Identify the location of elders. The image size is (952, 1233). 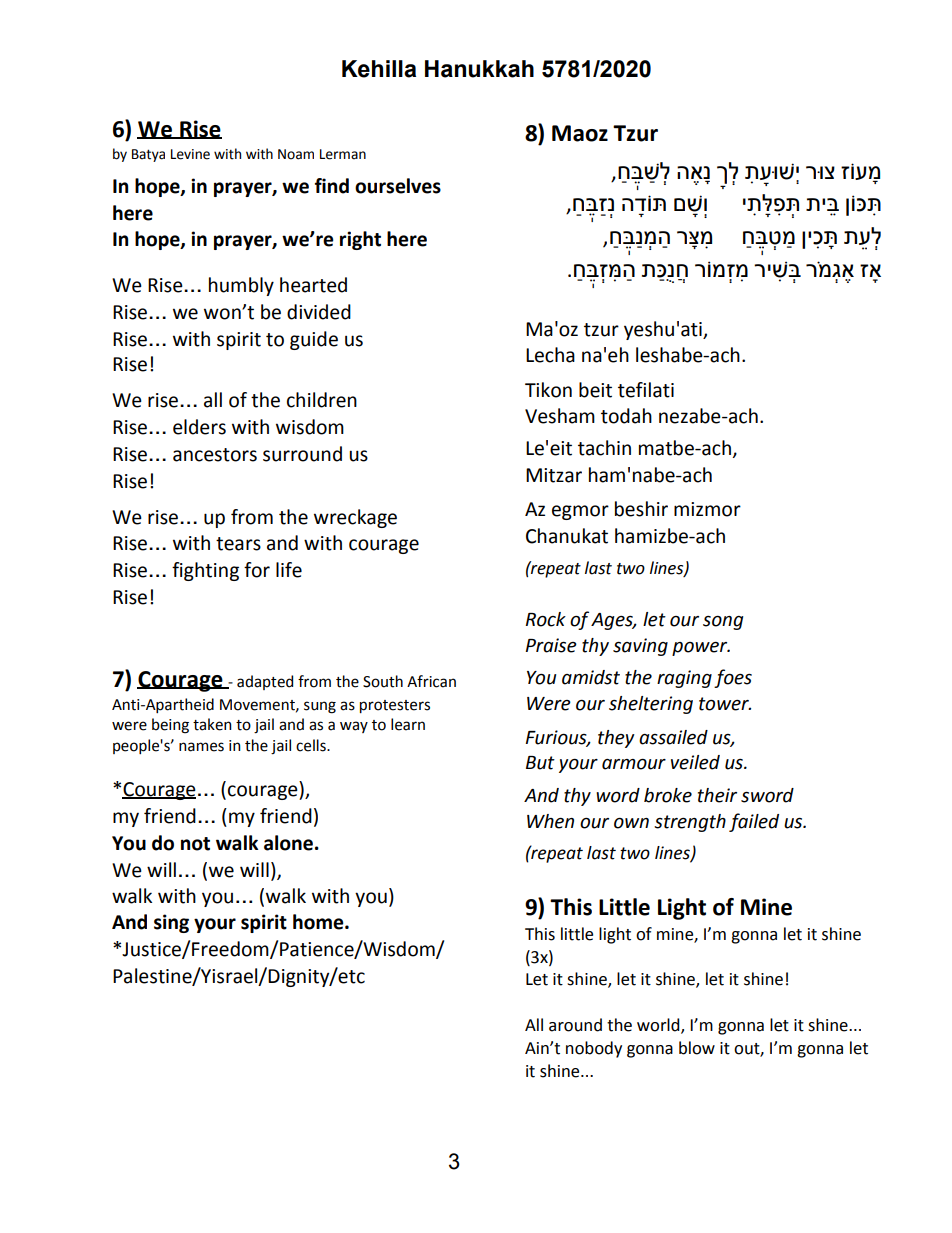
(199, 427).
